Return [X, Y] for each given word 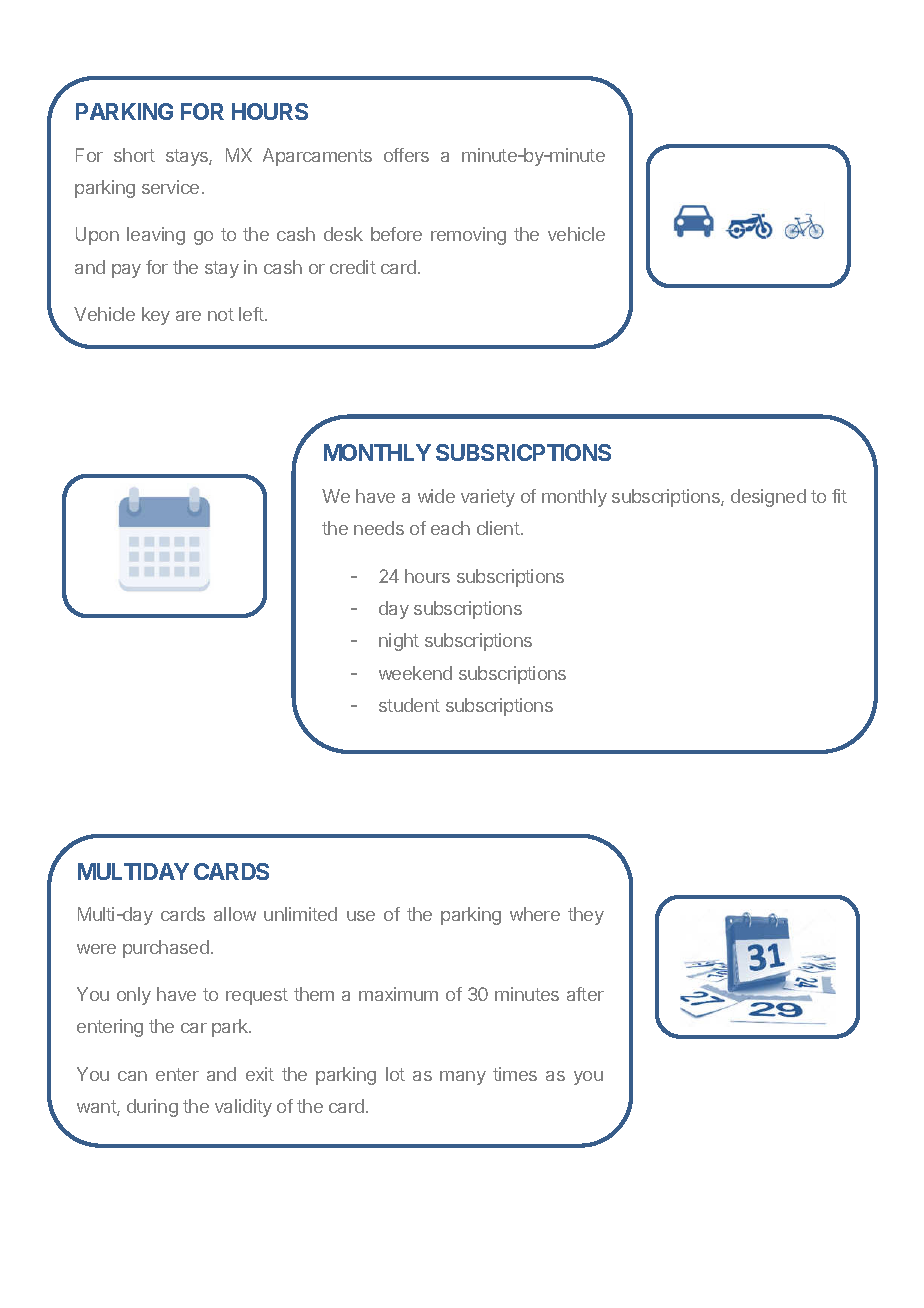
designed [768, 498]
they [586, 916]
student [409, 705]
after [585, 994]
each [450, 528]
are [188, 316]
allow [235, 914]
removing [468, 236]
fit [839, 496]
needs [379, 528]
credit [353, 267]
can [132, 1076]
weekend [415, 673]
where [535, 914]
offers [406, 155]
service [170, 187]
